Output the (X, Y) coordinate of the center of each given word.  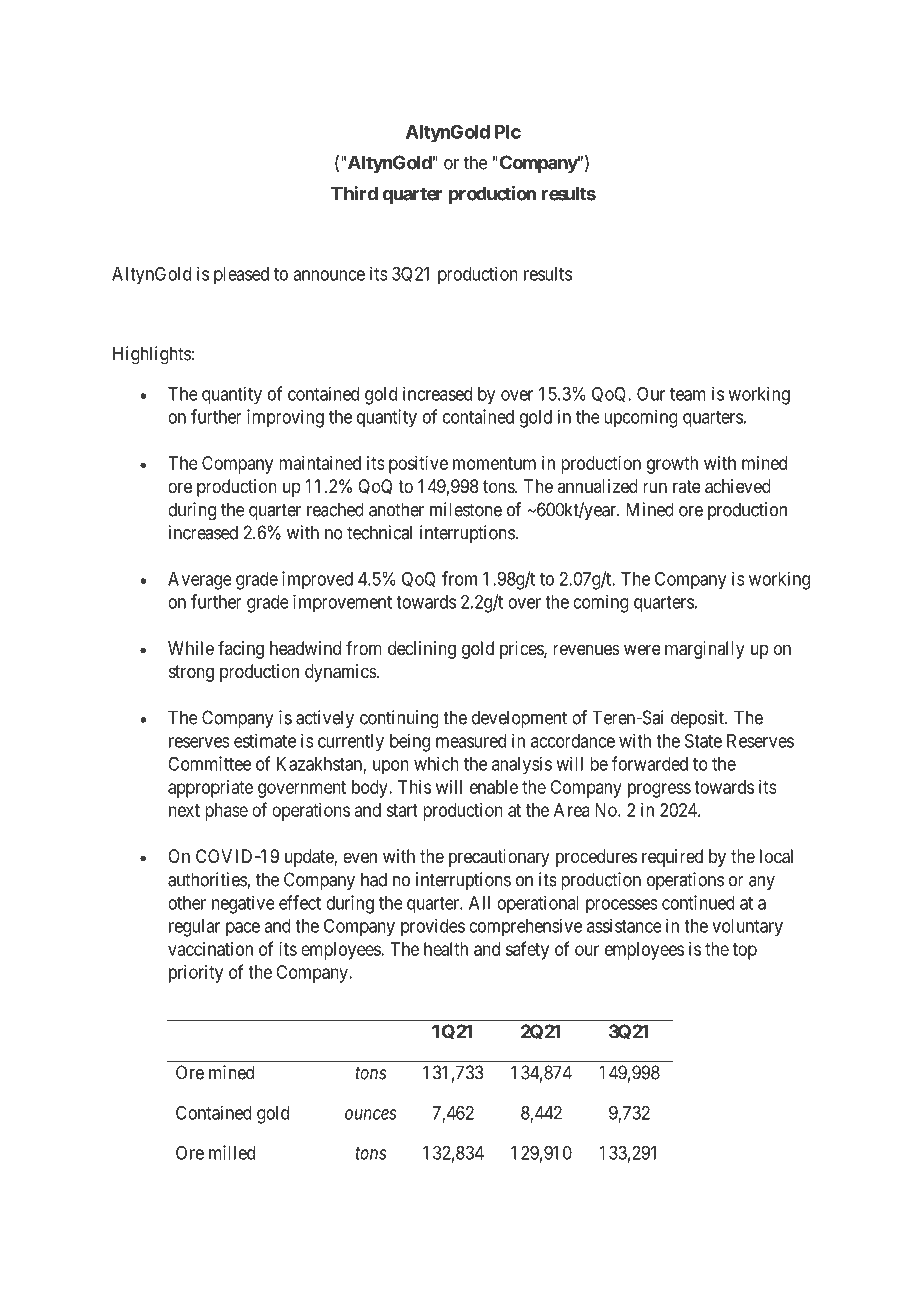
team (688, 394)
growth (672, 465)
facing (241, 650)
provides (433, 927)
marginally (705, 650)
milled (232, 1152)
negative (243, 904)
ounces (371, 1114)
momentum (494, 463)
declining (422, 650)
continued (698, 902)
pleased (241, 276)
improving (285, 418)
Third (354, 193)
